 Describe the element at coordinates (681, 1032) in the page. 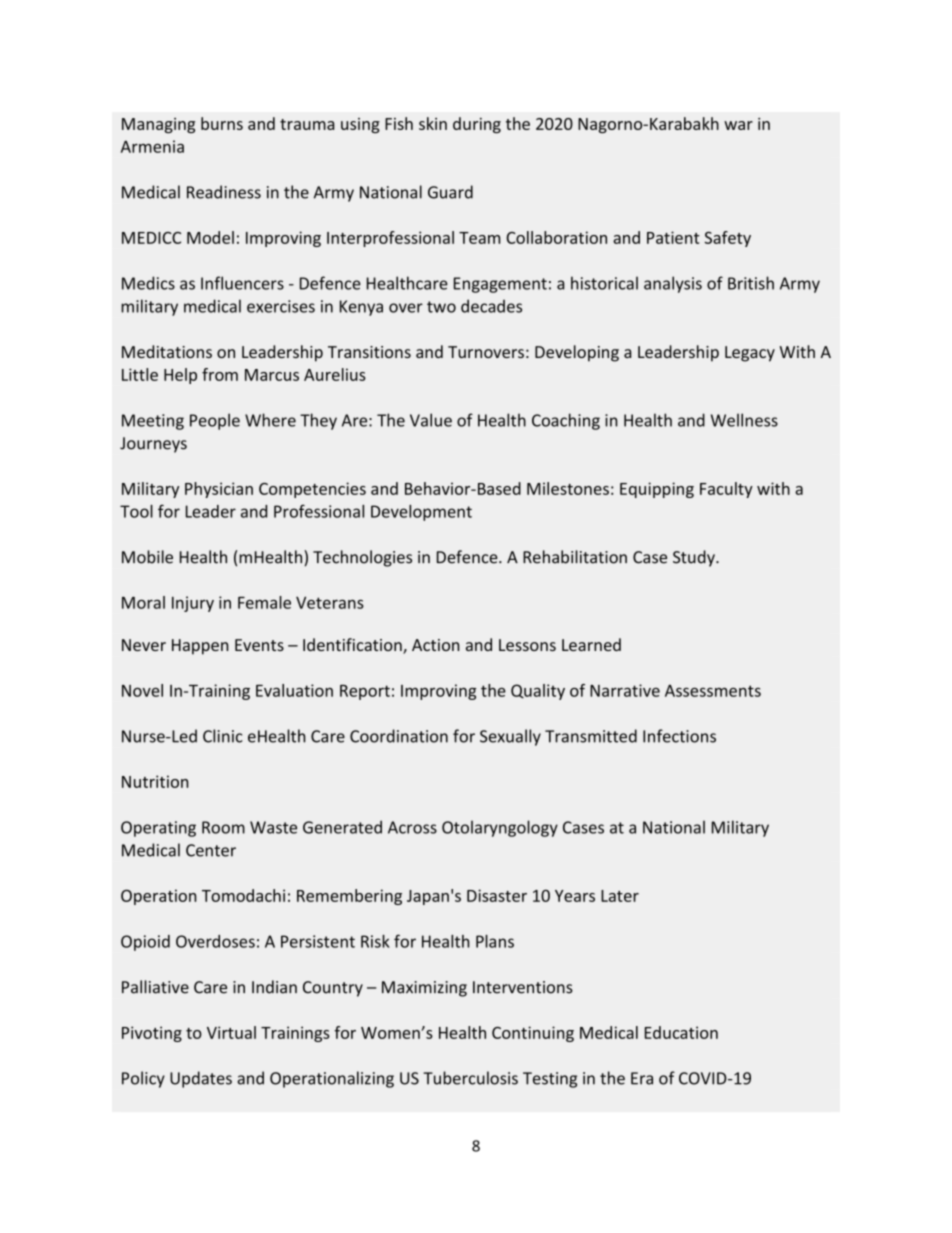

I see `Education` at that location.
